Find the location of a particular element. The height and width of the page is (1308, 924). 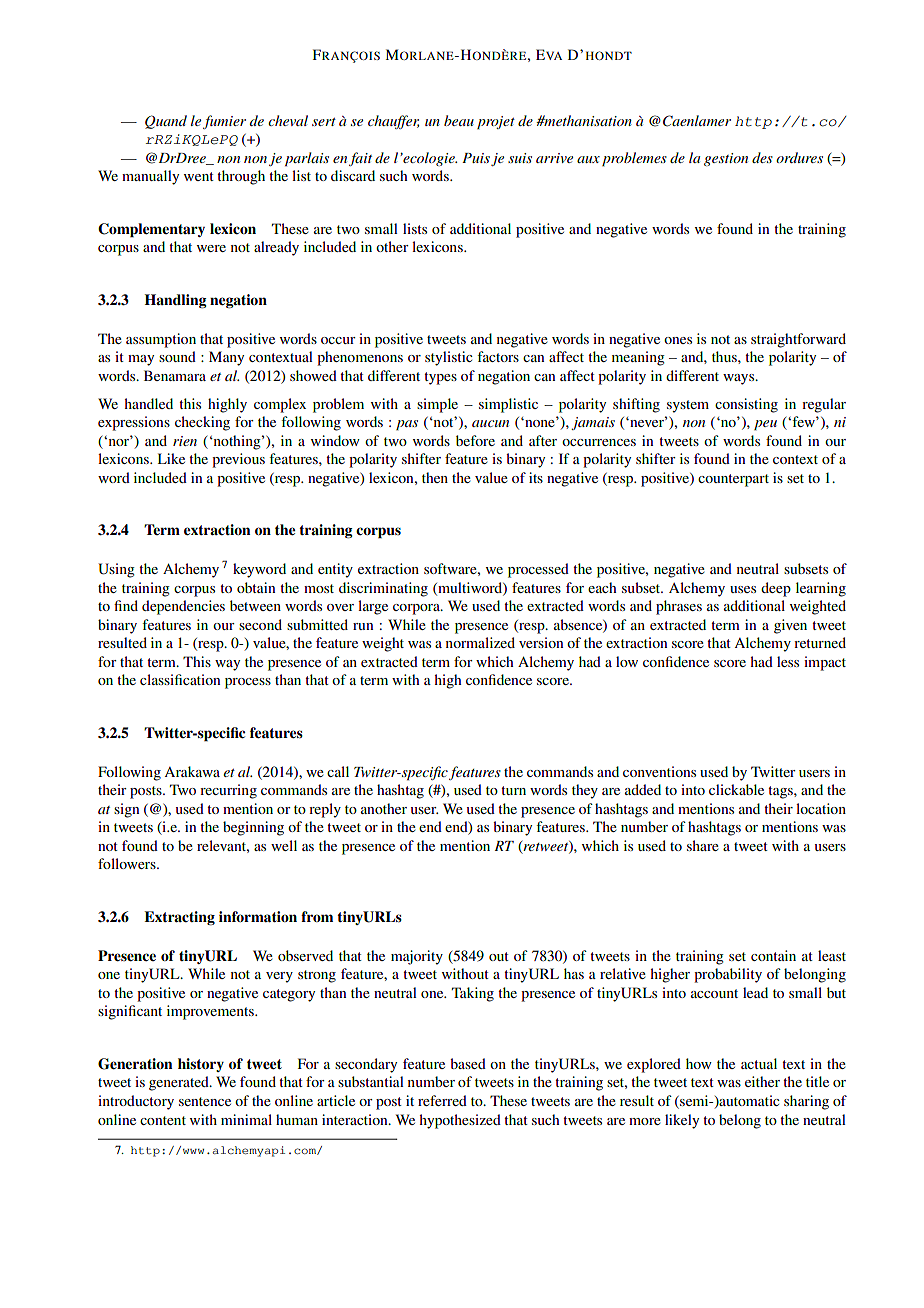

Puis is located at coordinates (476, 158).
